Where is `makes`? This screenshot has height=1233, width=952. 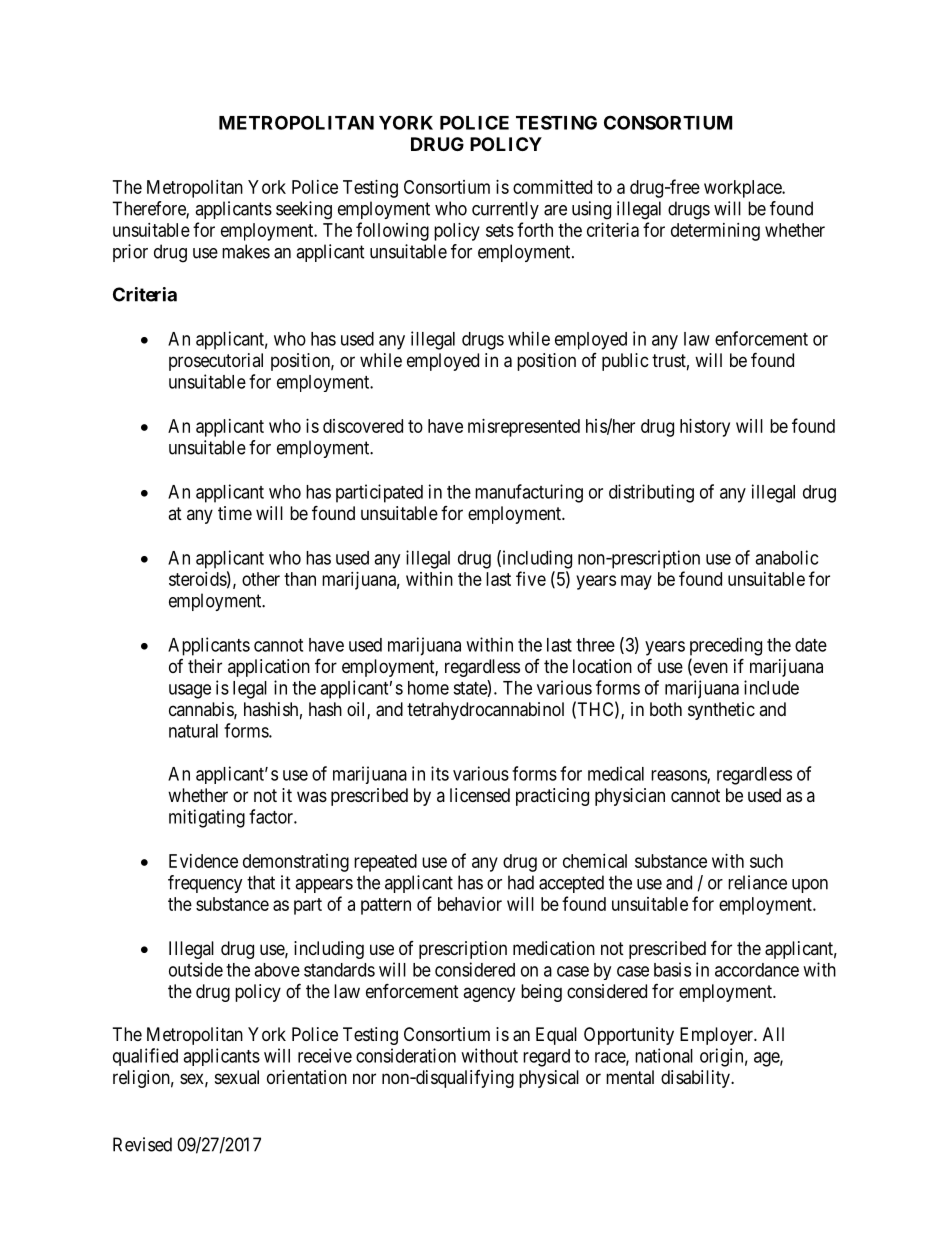 makes is located at coordinates (246, 251).
